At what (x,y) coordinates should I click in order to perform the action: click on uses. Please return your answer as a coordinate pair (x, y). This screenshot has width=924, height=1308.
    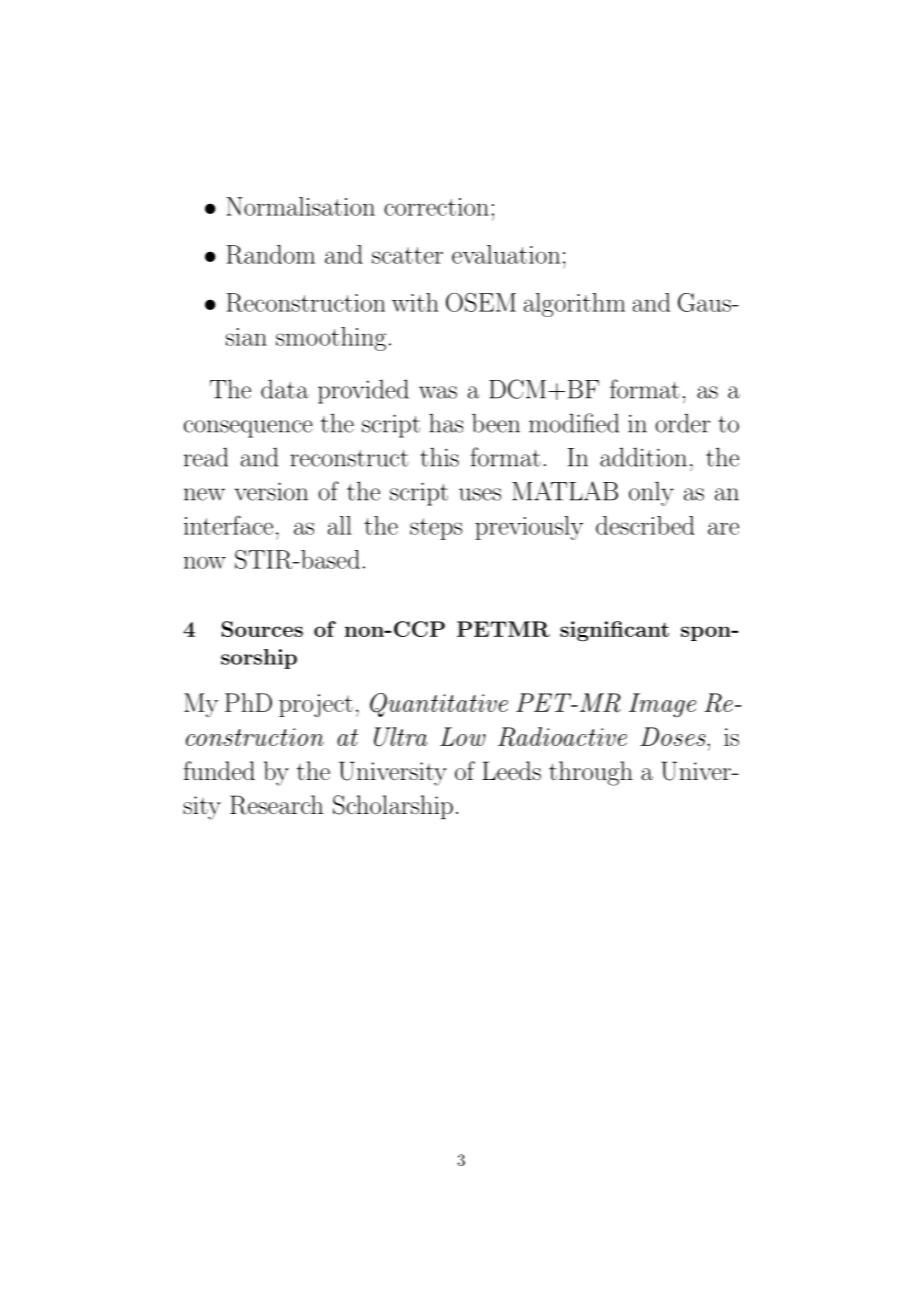
    Looking at the image, I should click on (480, 494).
